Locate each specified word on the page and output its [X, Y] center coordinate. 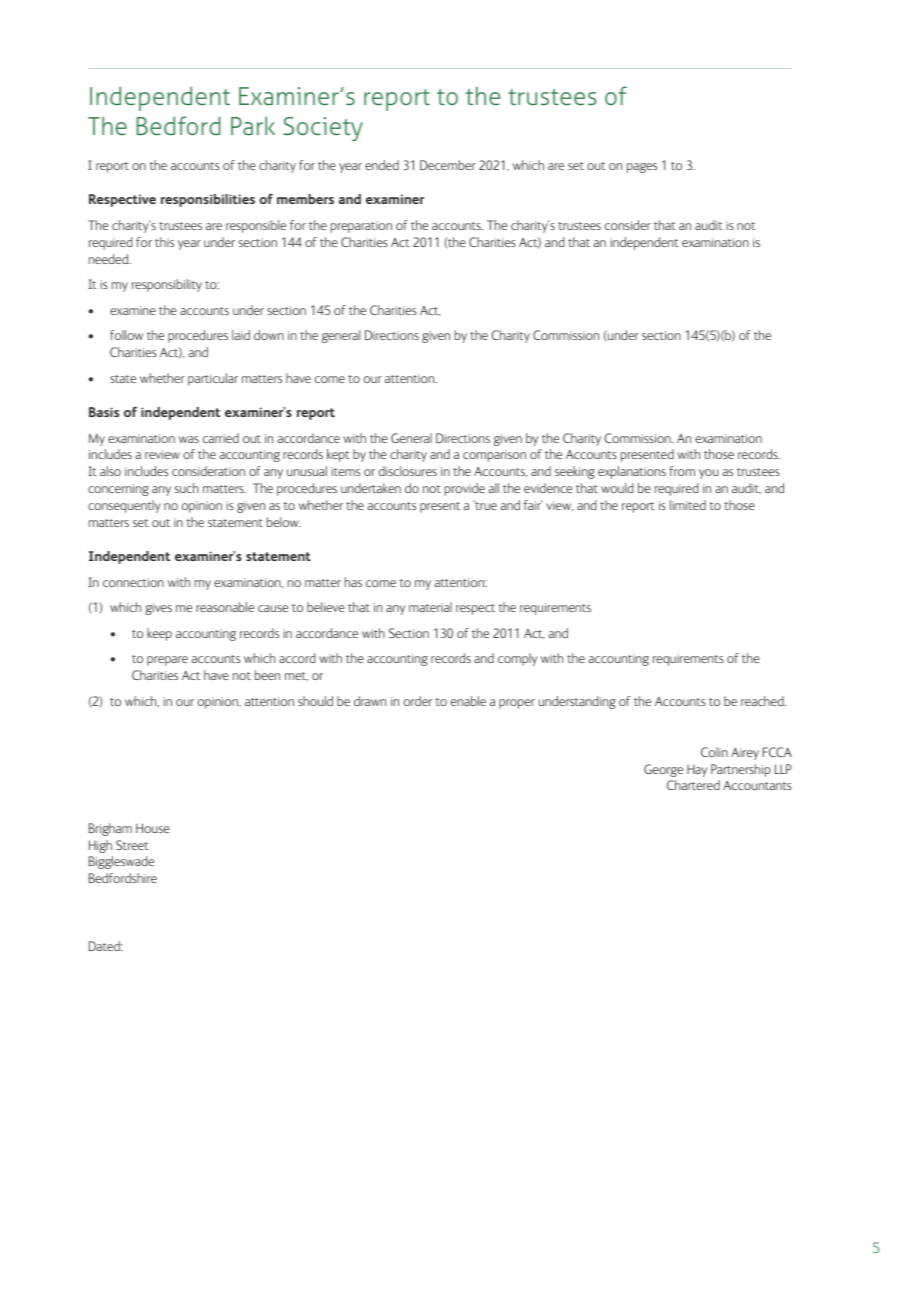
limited [688, 505]
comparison [494, 456]
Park [253, 125]
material [430, 607]
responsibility [167, 285]
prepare [167, 661]
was [189, 439]
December [448, 165]
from [682, 471]
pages [642, 168]
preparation [361, 227]
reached [763, 701]
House [153, 828]
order [418, 701]
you [708, 474]
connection [133, 582]
